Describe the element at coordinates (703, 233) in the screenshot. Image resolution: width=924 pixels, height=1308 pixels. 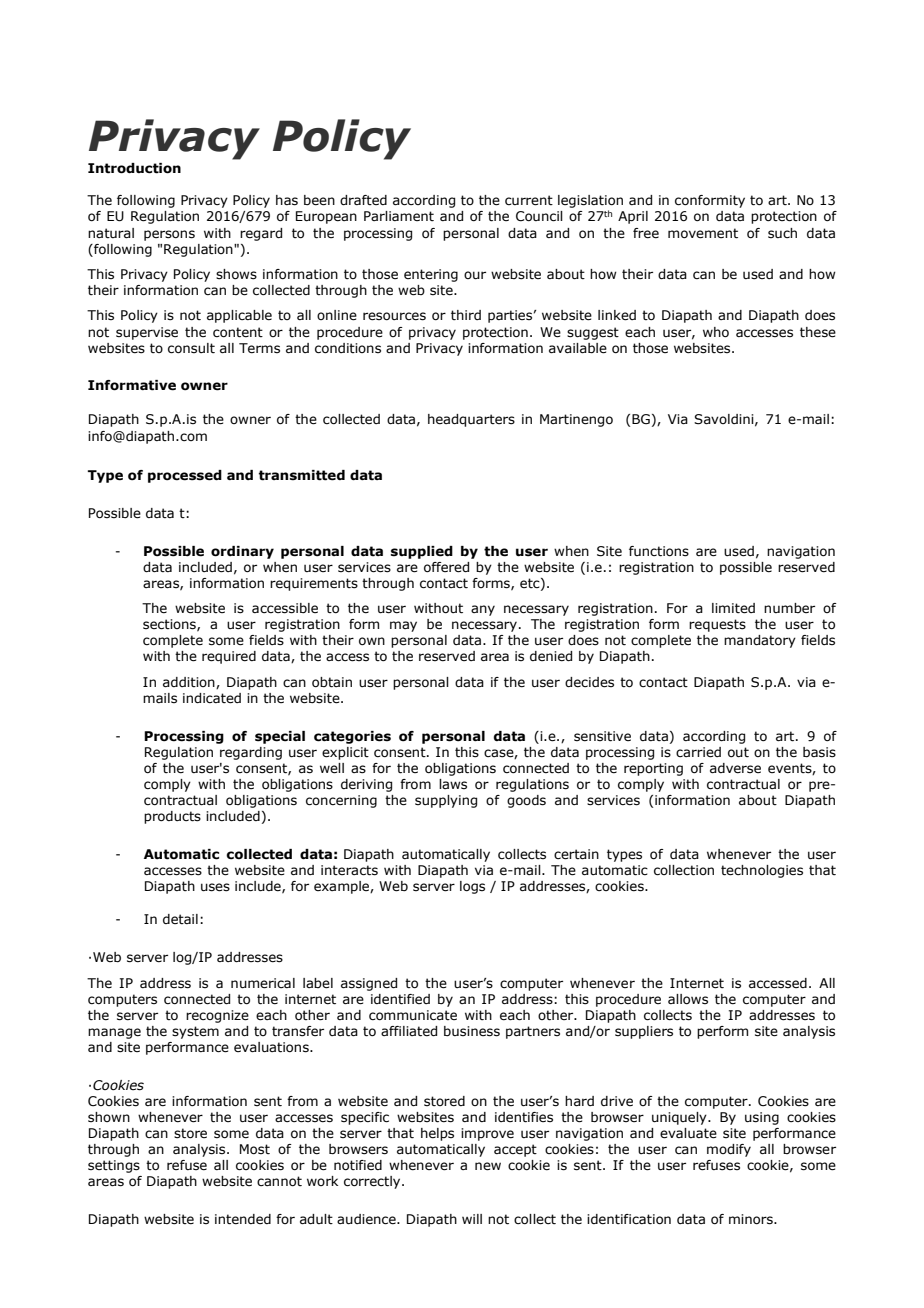
I see `movement` at that location.
